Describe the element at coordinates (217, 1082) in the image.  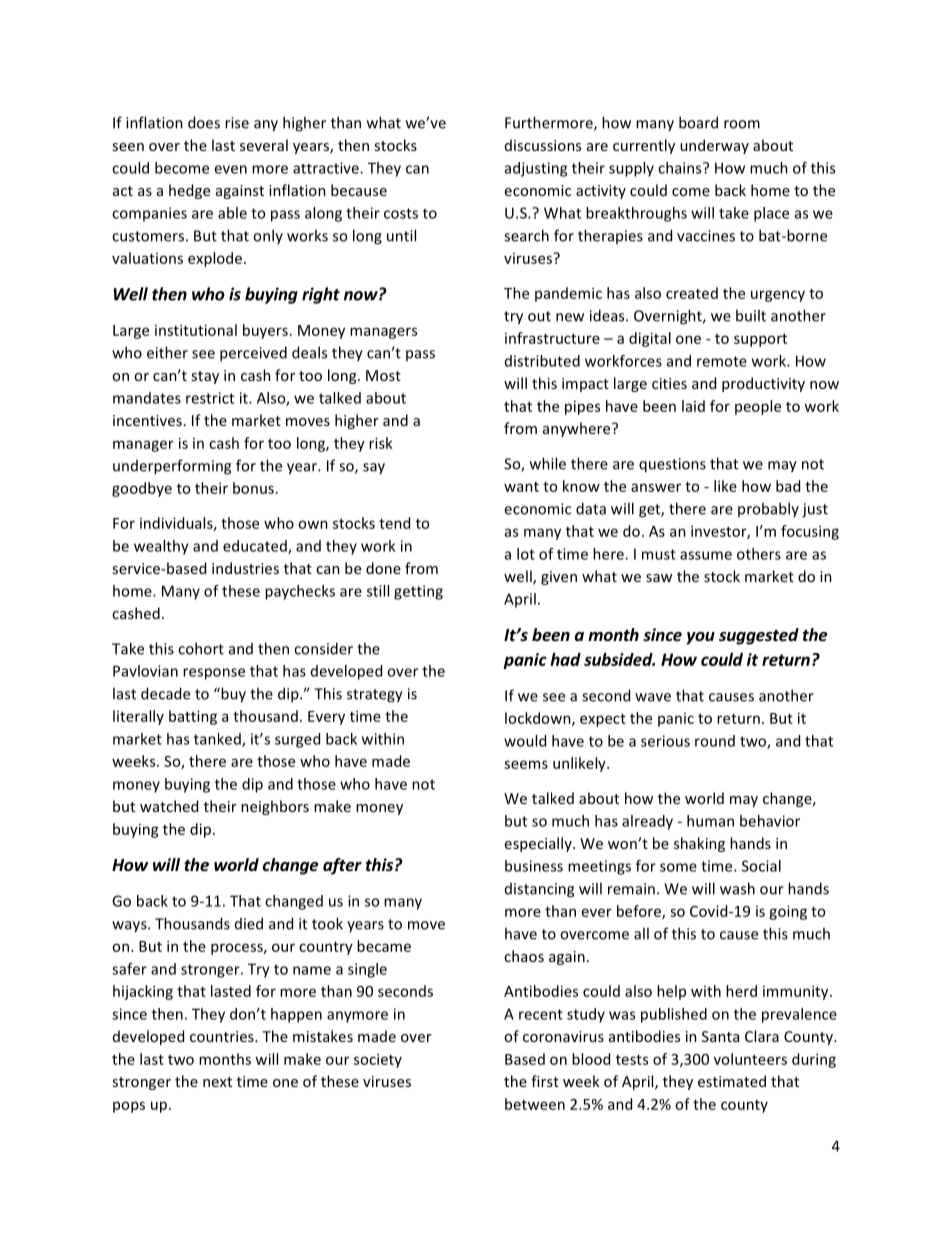
I see `next` at that location.
